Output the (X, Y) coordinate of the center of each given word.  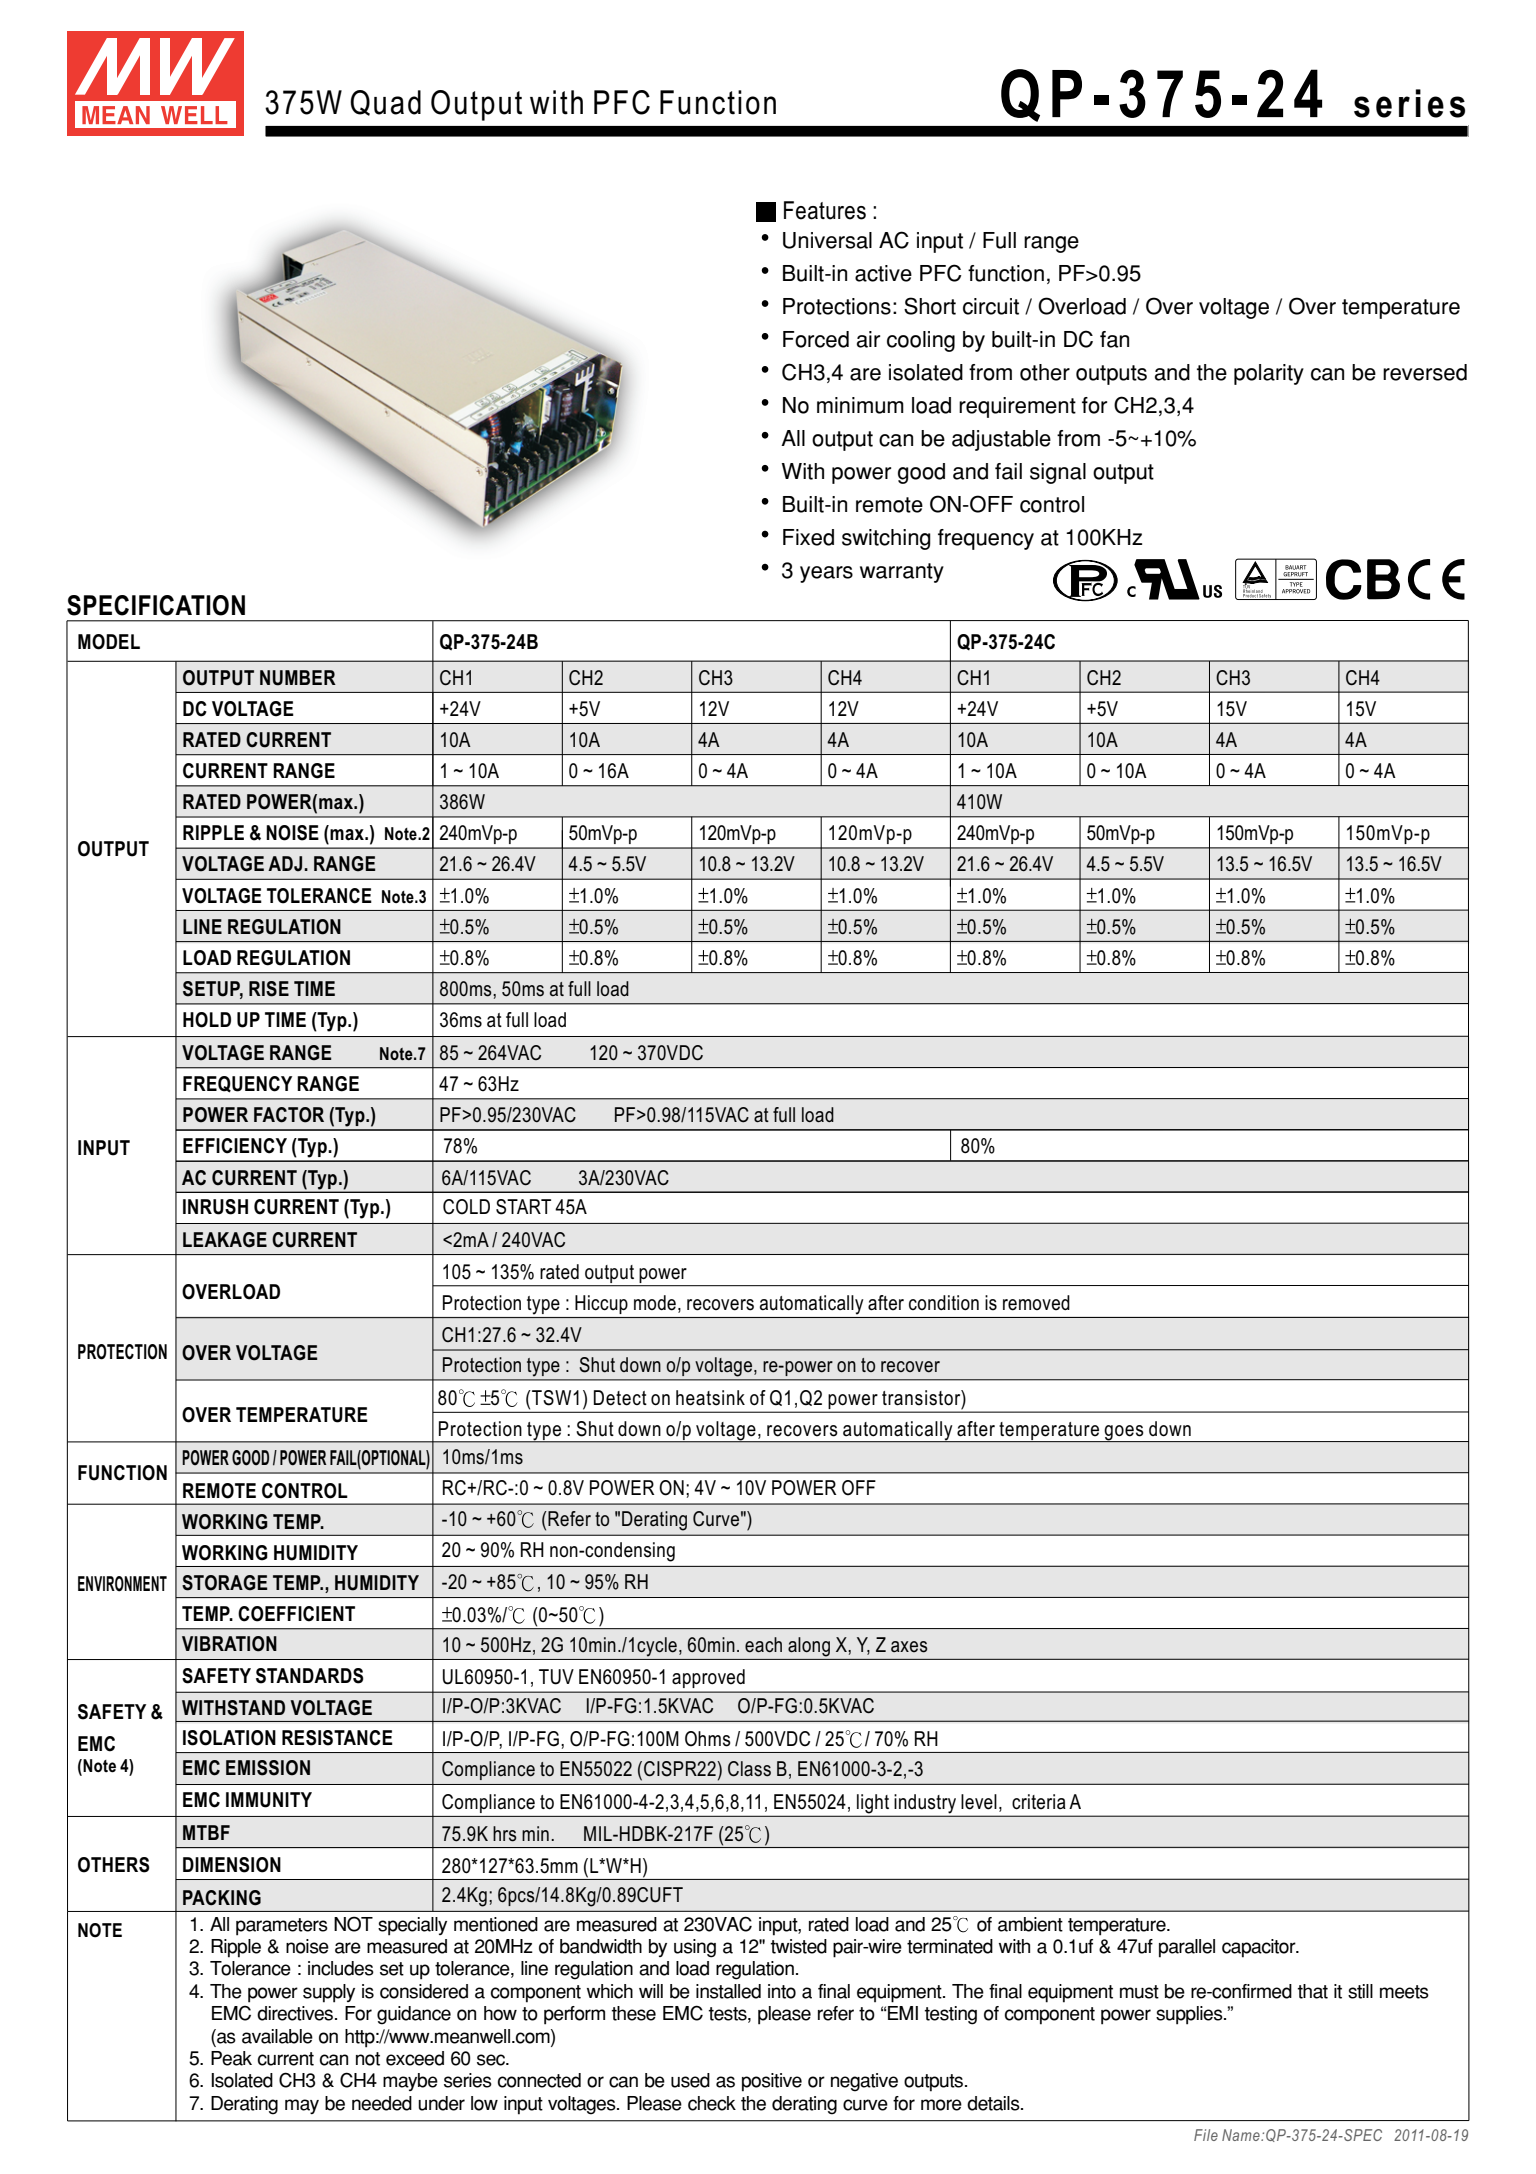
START (523, 1207)
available (277, 2036)
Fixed (808, 537)
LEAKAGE (225, 1240)
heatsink (710, 1398)
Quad (385, 103)
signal (1058, 473)
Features (825, 210)
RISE (269, 989)
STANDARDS (310, 1676)
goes (1124, 1433)
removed (1036, 1303)
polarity (1269, 374)
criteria (1039, 1802)
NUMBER (298, 678)
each (763, 1645)
